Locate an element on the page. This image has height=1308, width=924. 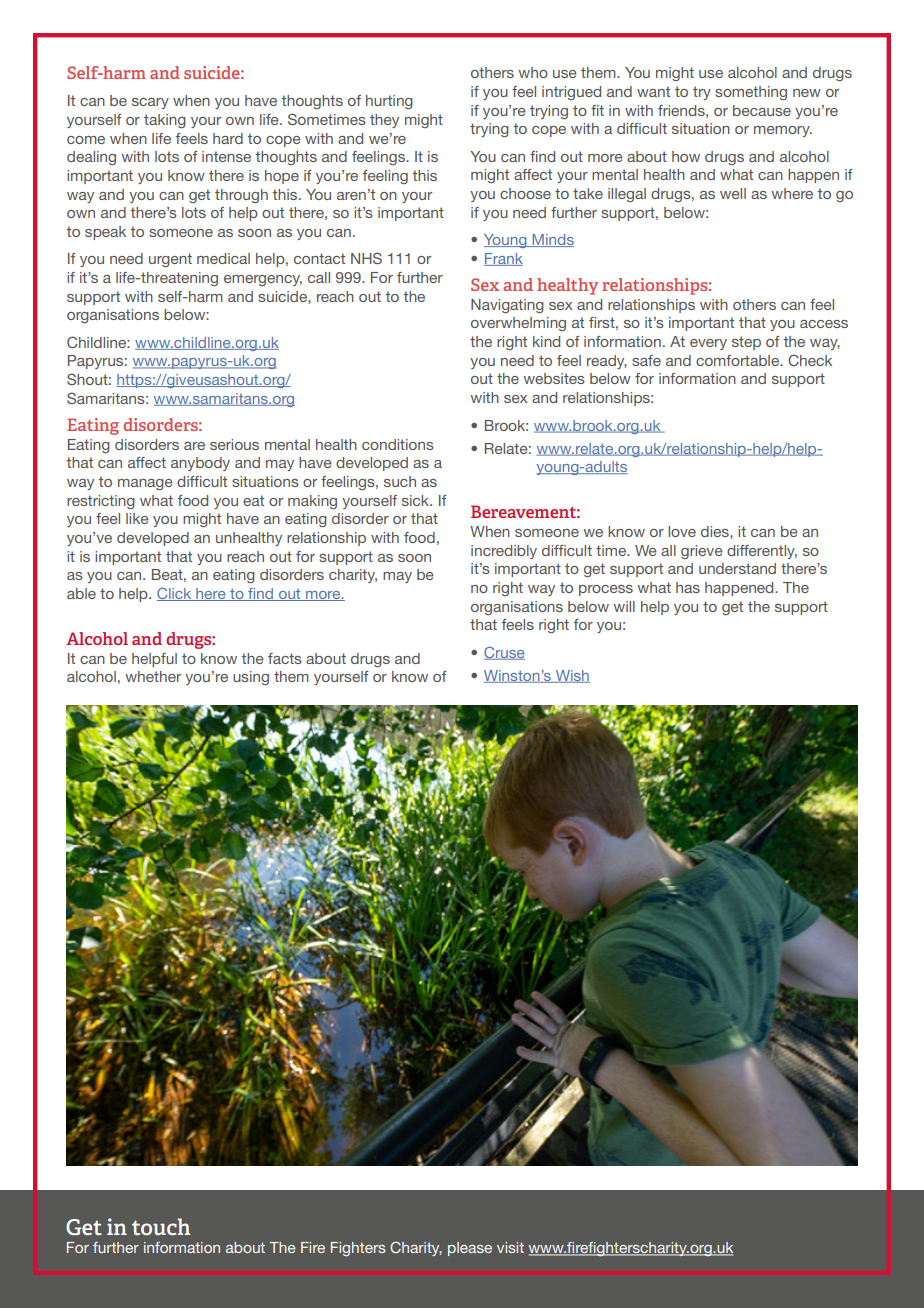
something is located at coordinates (751, 93).
